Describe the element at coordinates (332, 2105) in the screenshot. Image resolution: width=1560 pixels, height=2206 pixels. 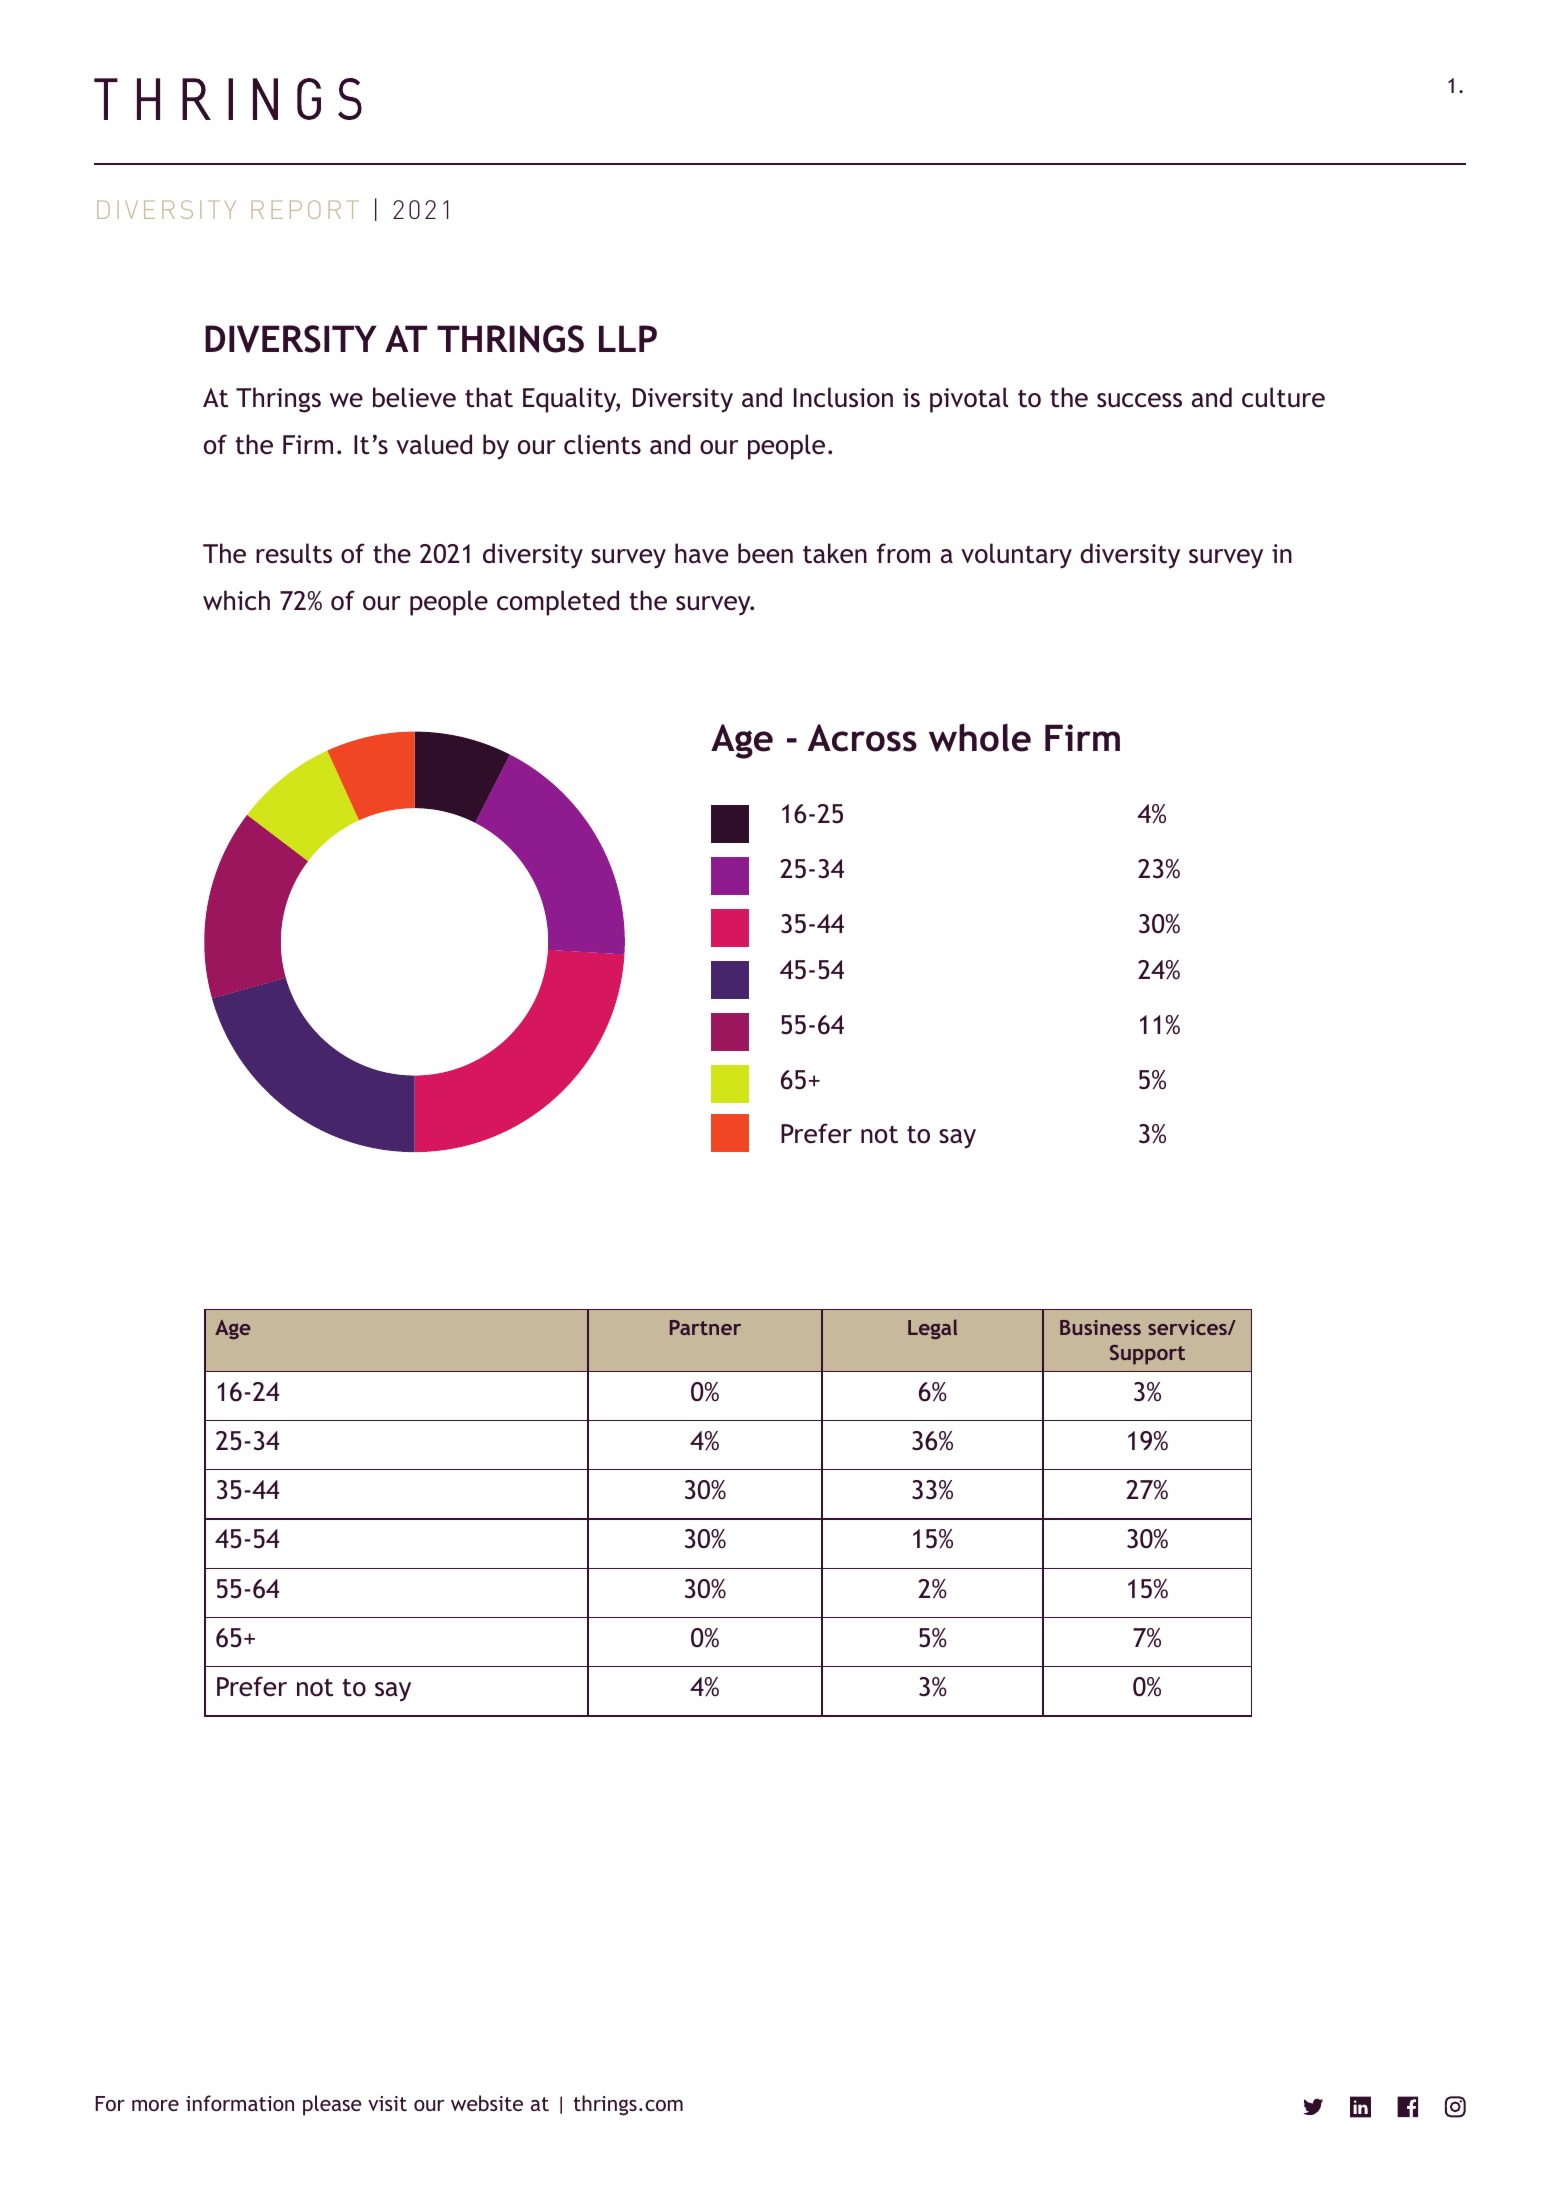
I see `please` at that location.
